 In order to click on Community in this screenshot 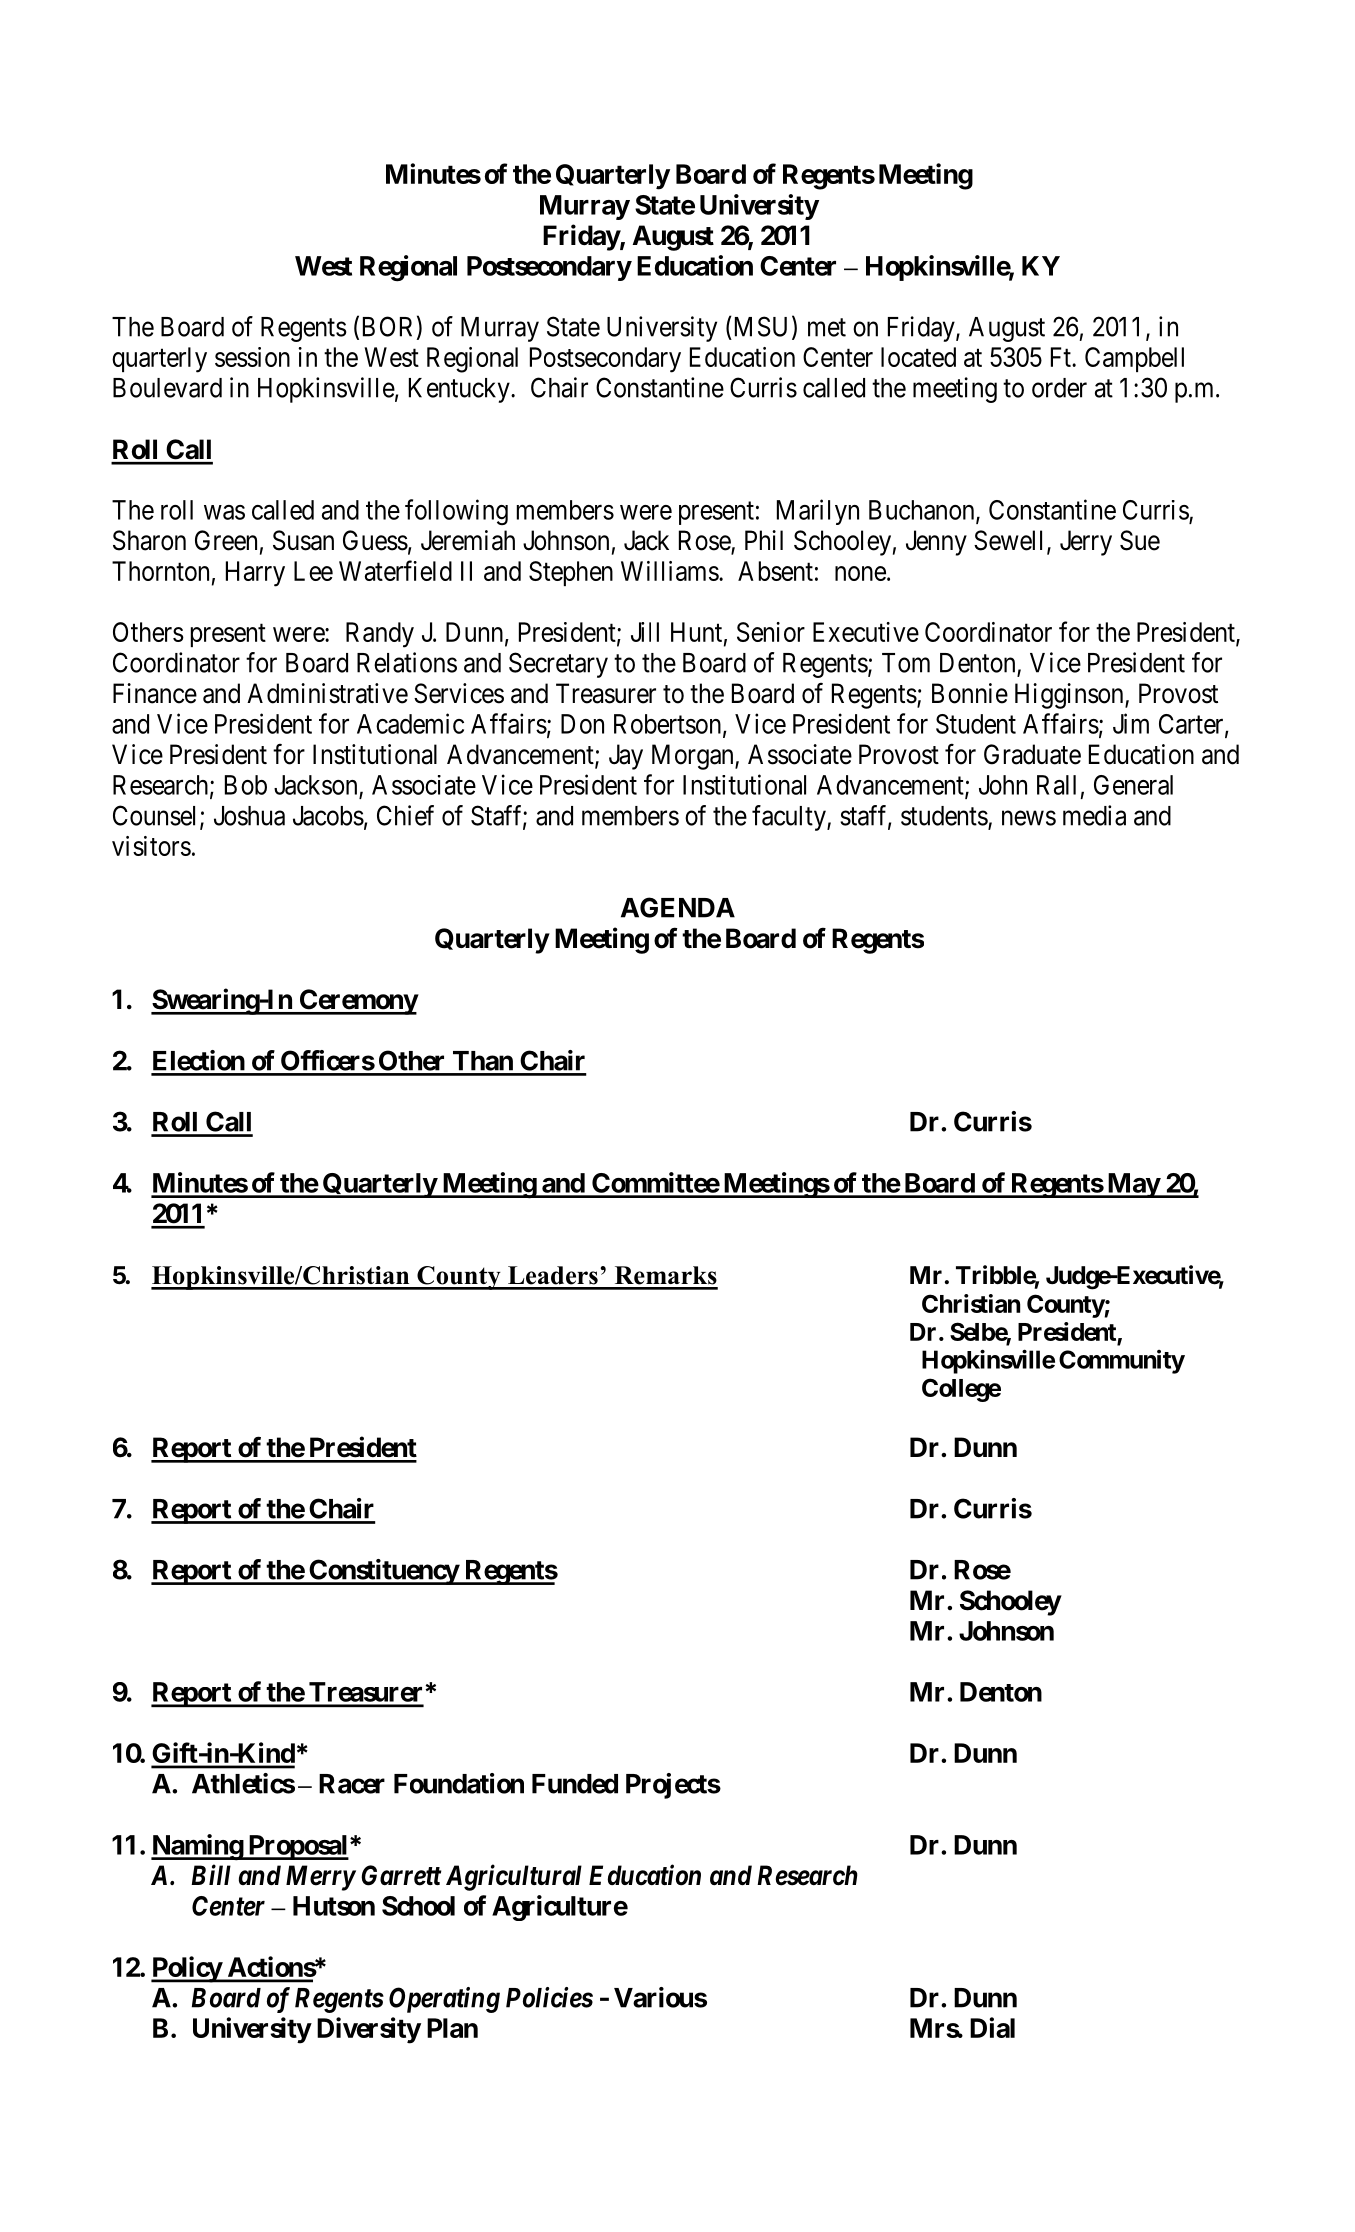, I will do `click(1122, 1362)`.
